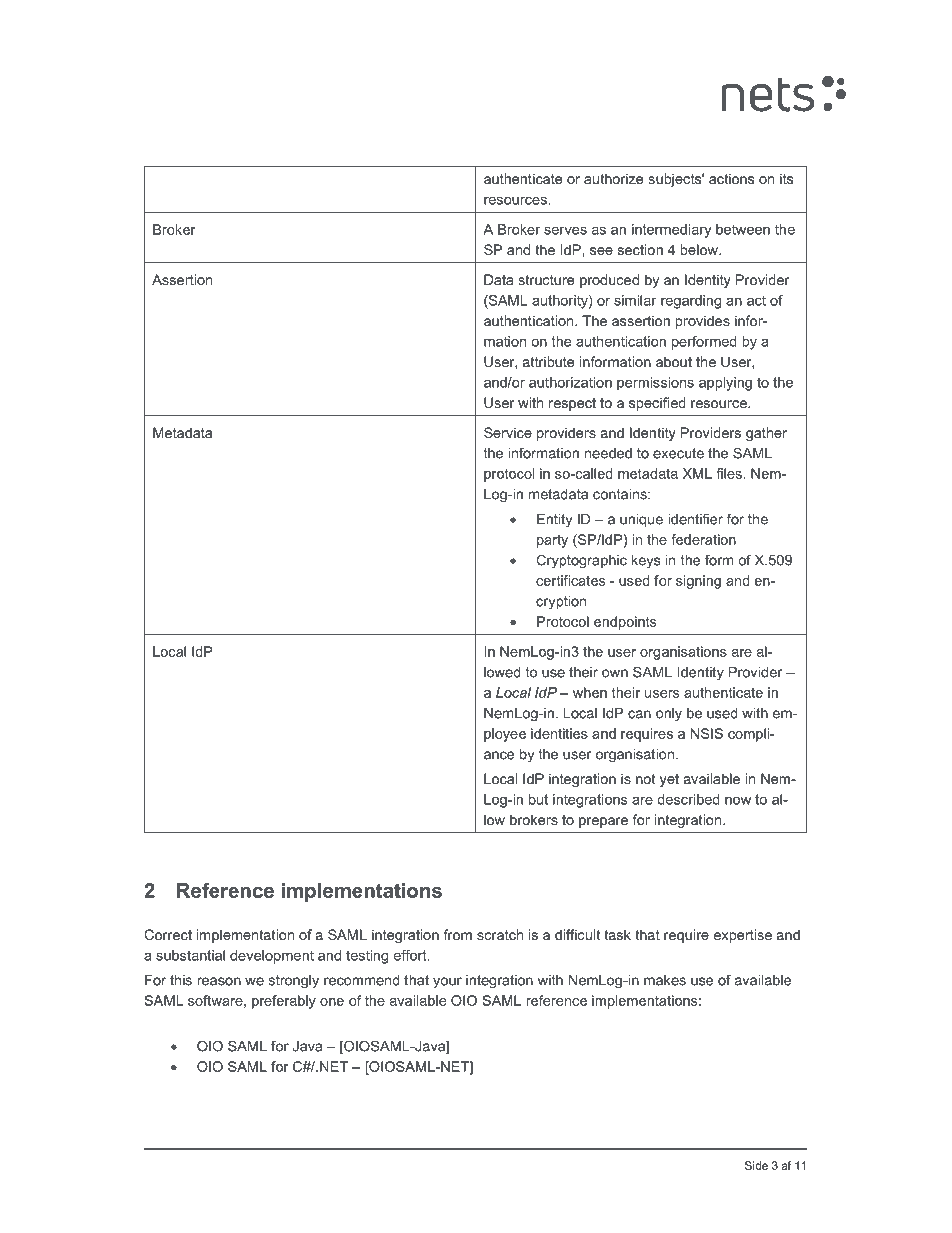 The height and width of the page is (1233, 952). What do you see at coordinates (756, 1165) in the page?
I see `Side` at bounding box center [756, 1165].
